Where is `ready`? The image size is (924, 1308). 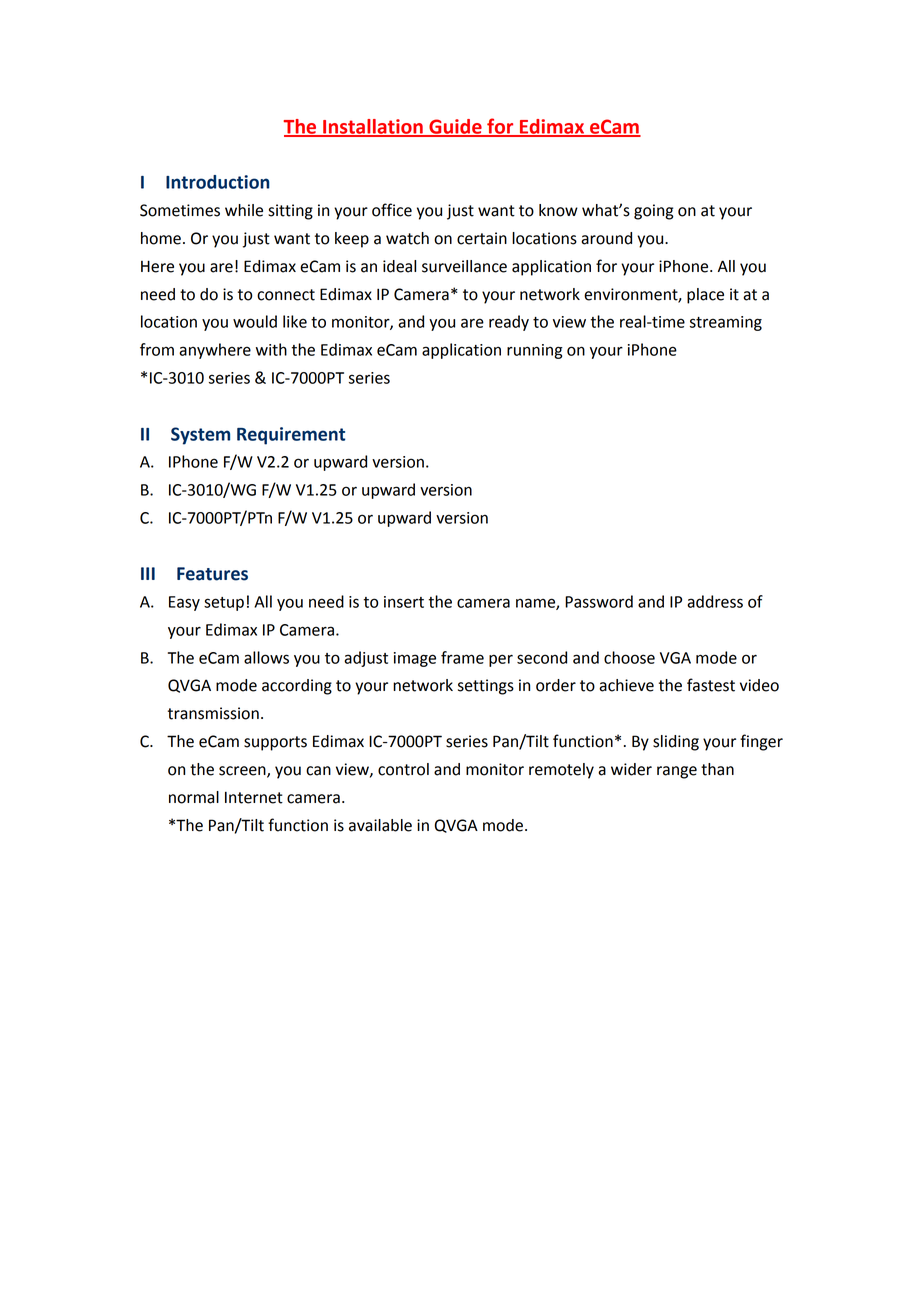
ready is located at coordinates (509, 323).
